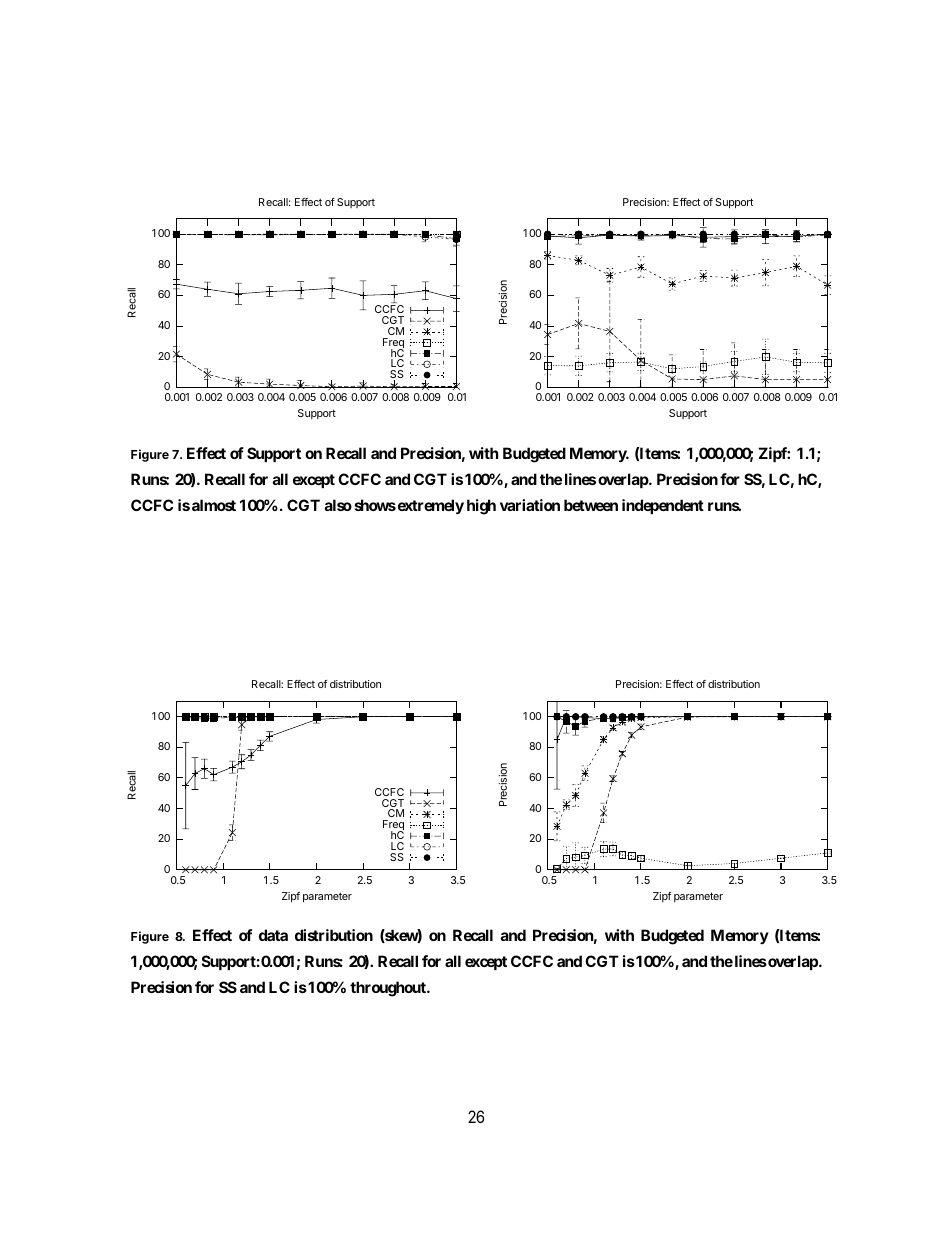 The height and width of the screenshot is (1233, 952). I want to click on independent, so click(663, 506).
